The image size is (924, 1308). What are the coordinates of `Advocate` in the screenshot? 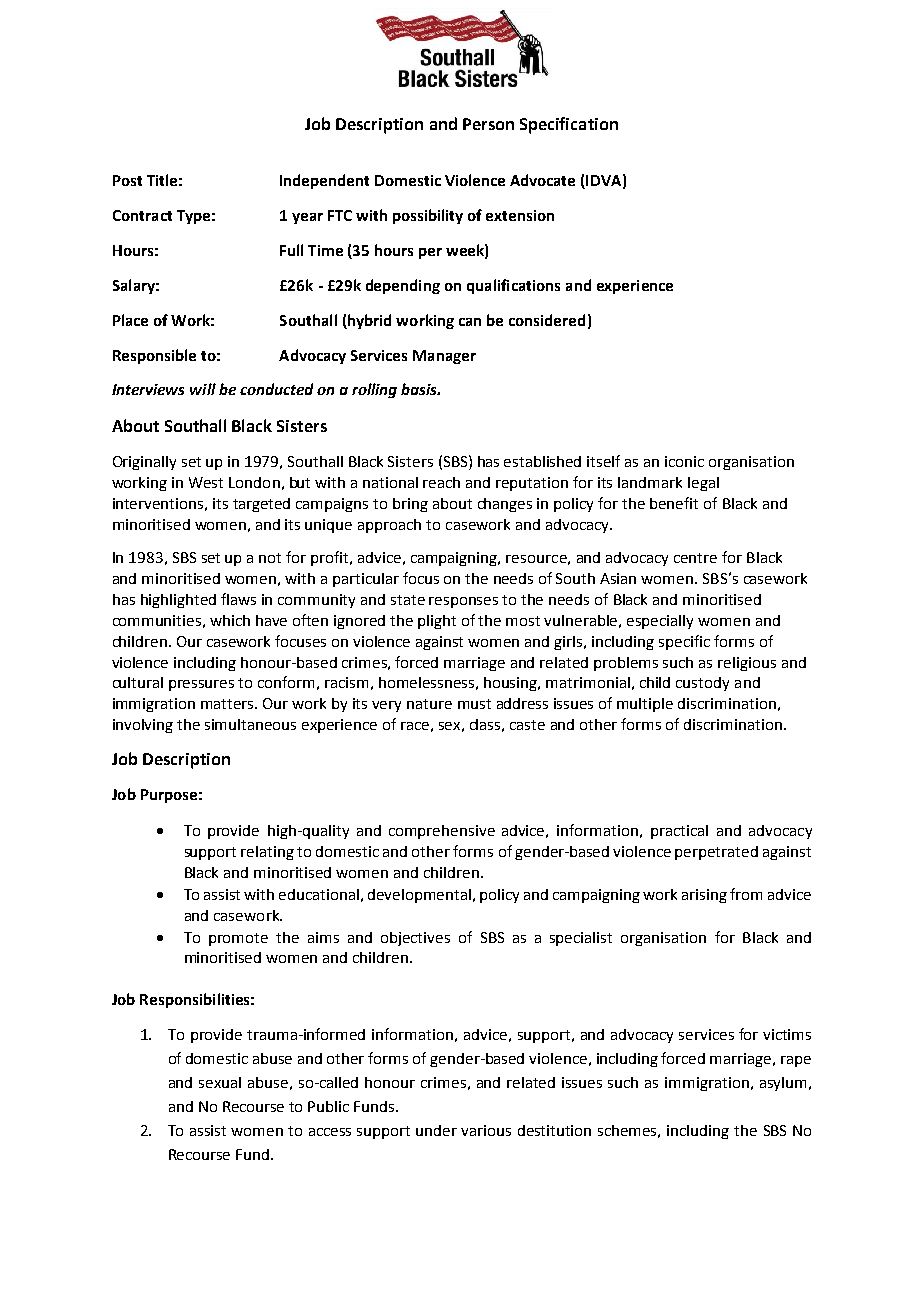 It's located at (542, 180).
